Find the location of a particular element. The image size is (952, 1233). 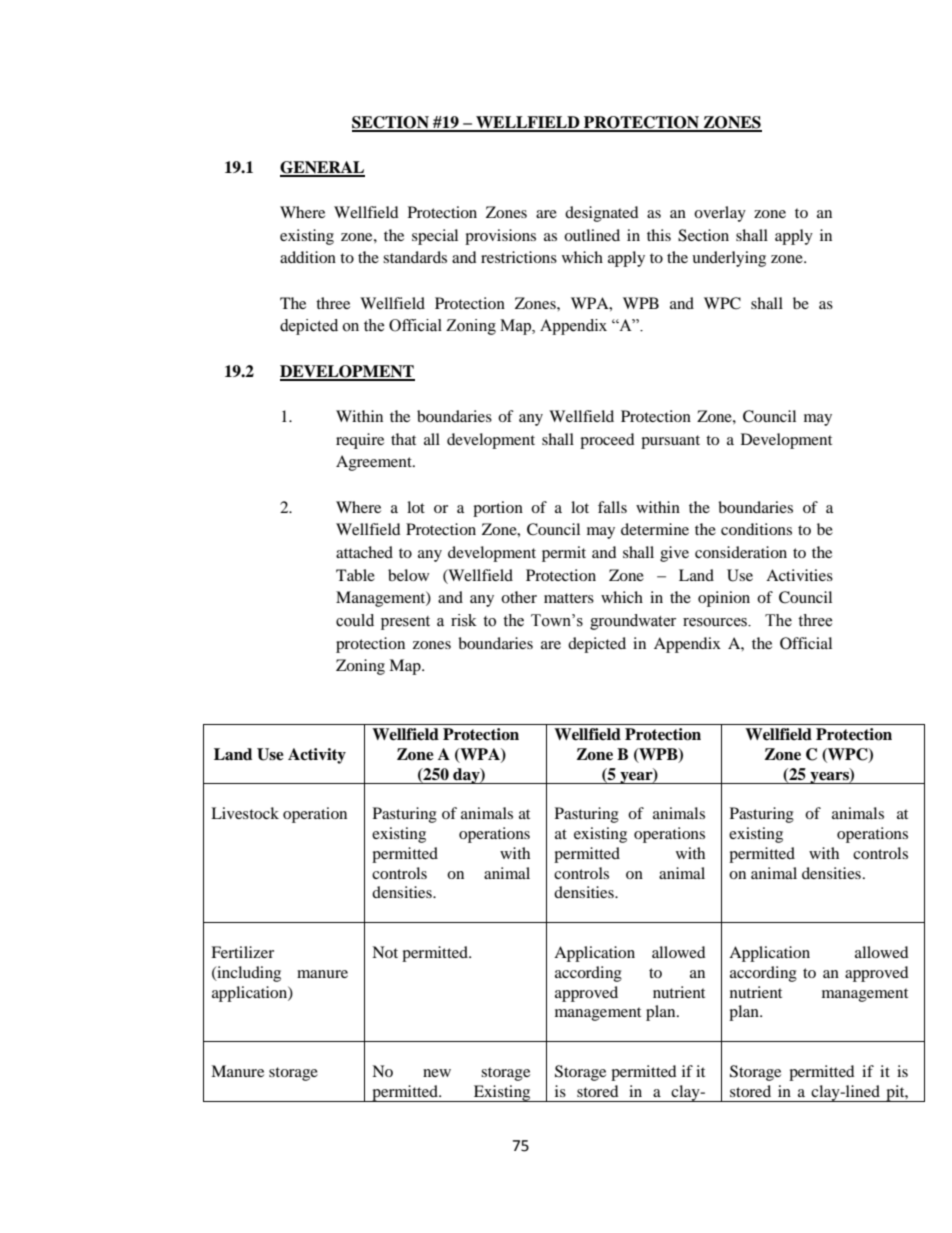

Activity is located at coordinates (317, 756).
